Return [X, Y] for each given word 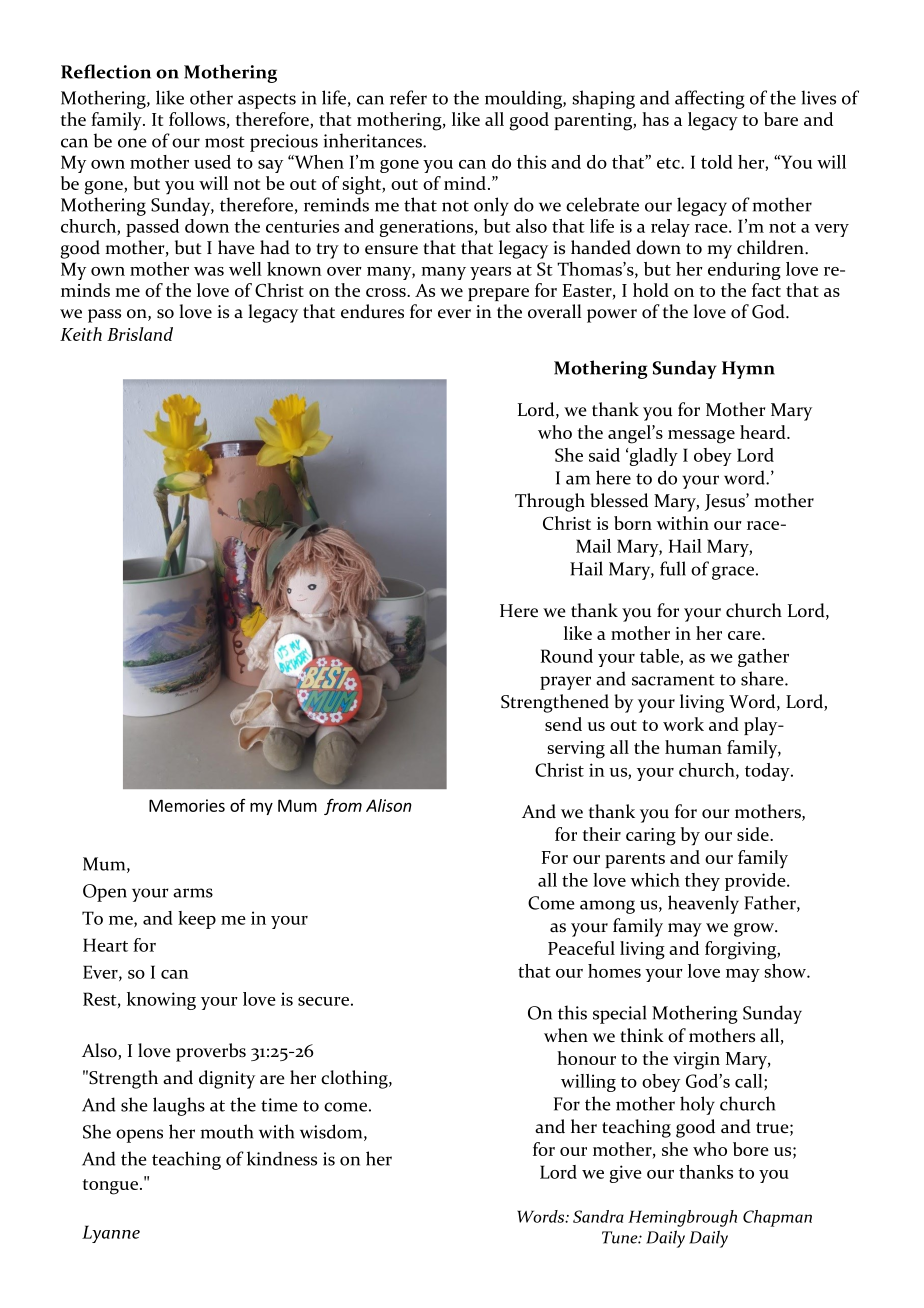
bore [751, 1149]
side [754, 834]
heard [764, 432]
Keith [81, 334]
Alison [389, 805]
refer [408, 97]
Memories [187, 805]
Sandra [598, 1216]
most [225, 142]
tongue [110, 1187]
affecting [710, 99]
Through [550, 502]
